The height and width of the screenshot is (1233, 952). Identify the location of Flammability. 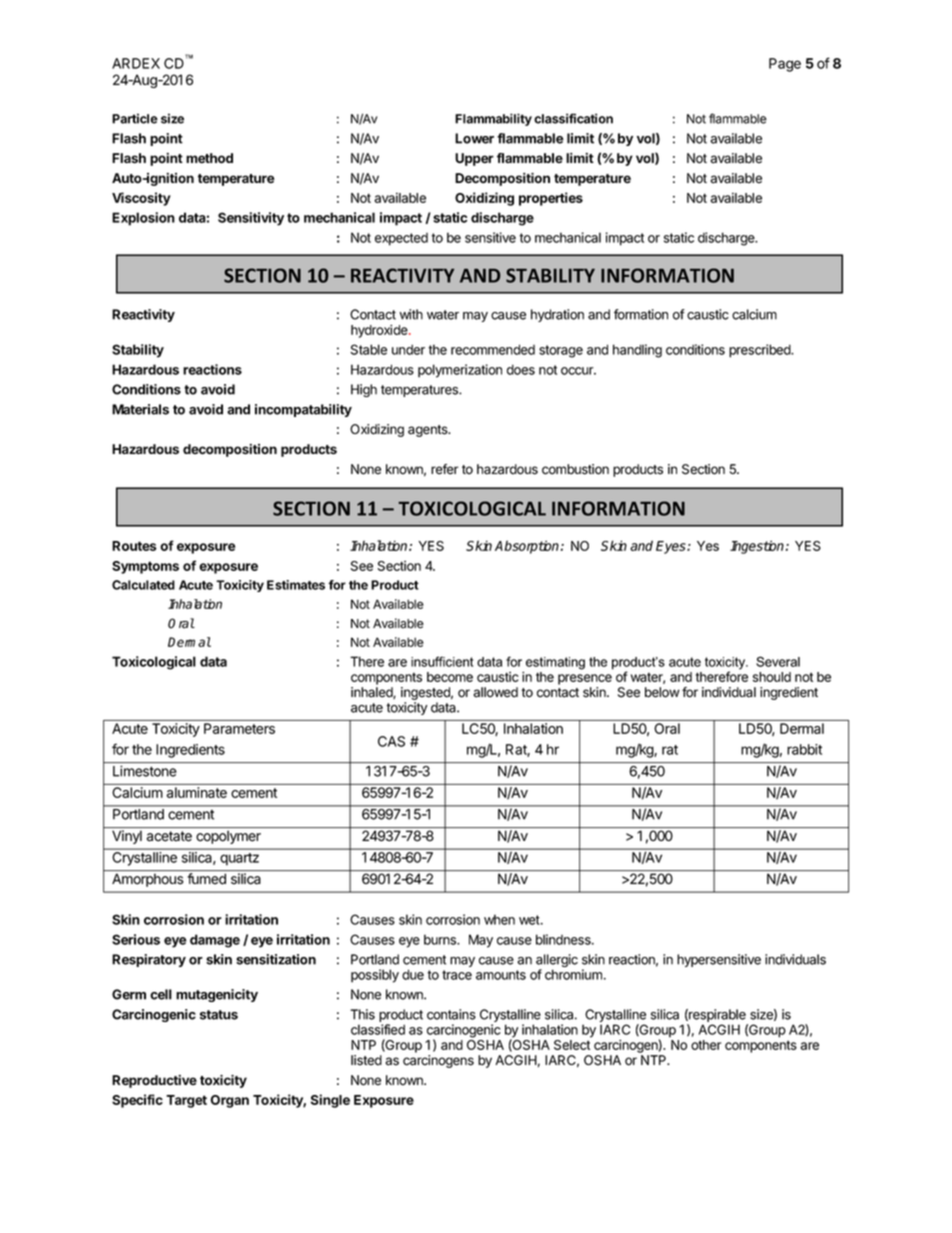
(493, 119).
